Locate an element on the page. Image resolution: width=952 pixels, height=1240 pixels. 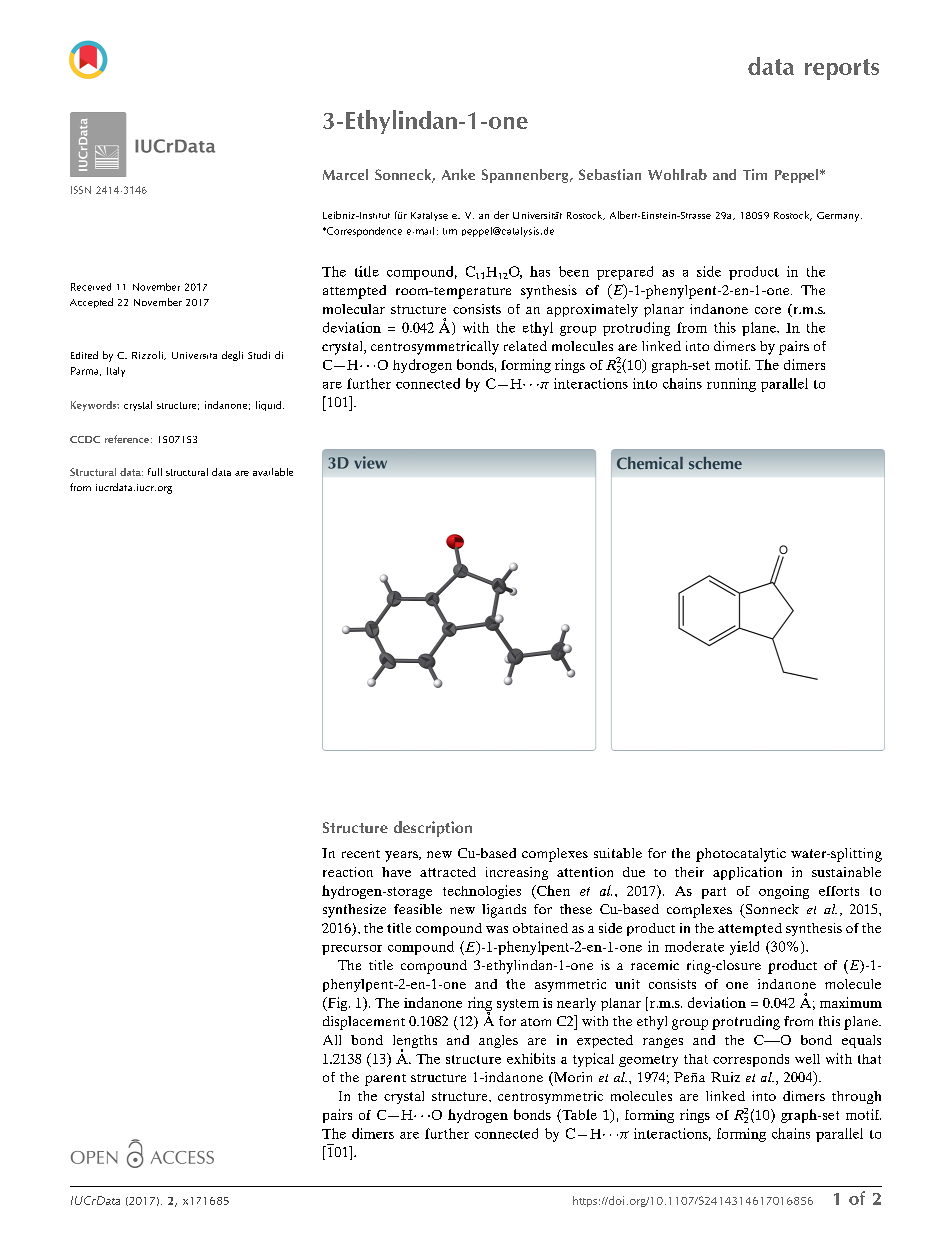
full is located at coordinates (155, 472).
